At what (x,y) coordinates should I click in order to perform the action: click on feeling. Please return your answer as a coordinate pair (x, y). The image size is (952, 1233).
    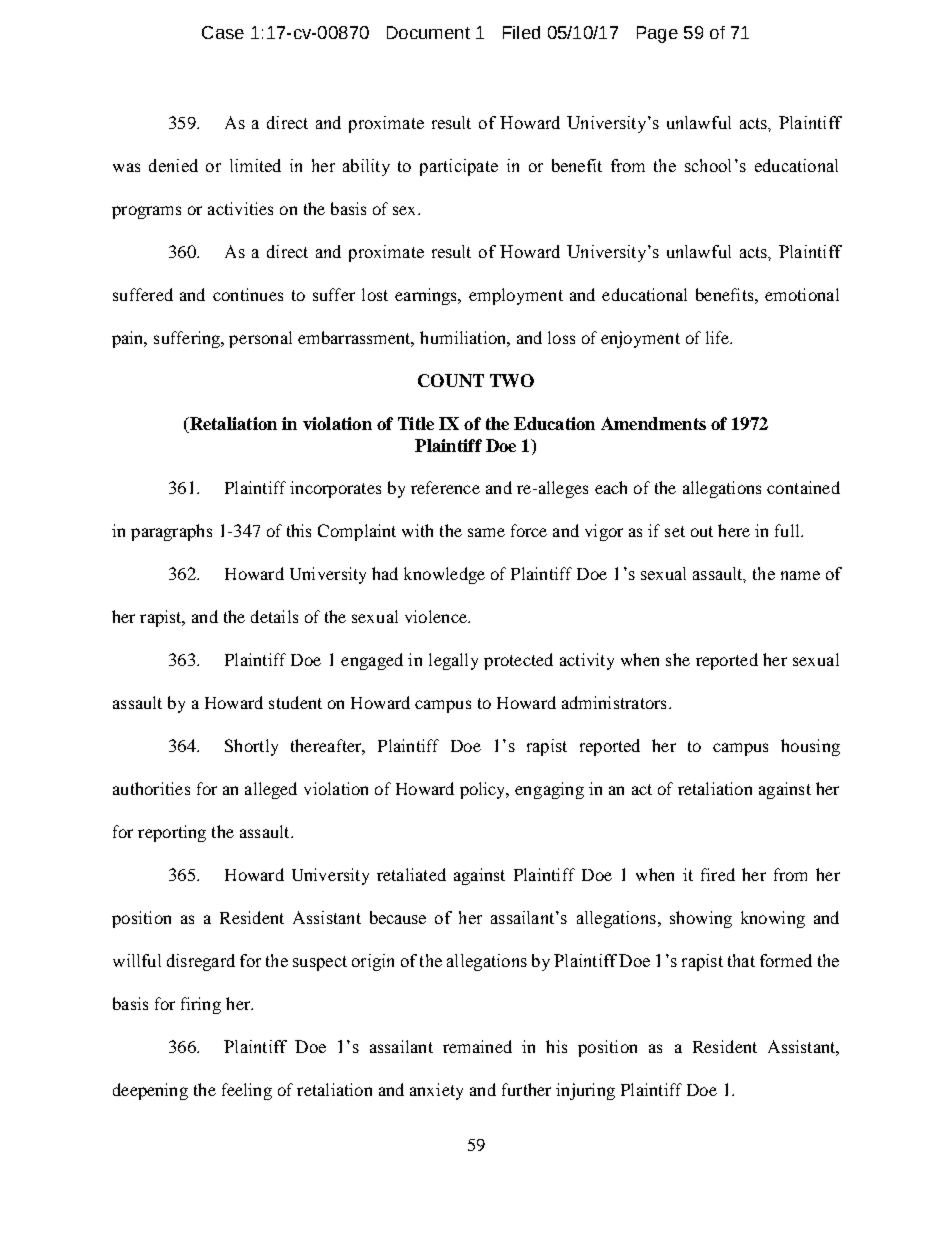
    Looking at the image, I should click on (247, 1091).
